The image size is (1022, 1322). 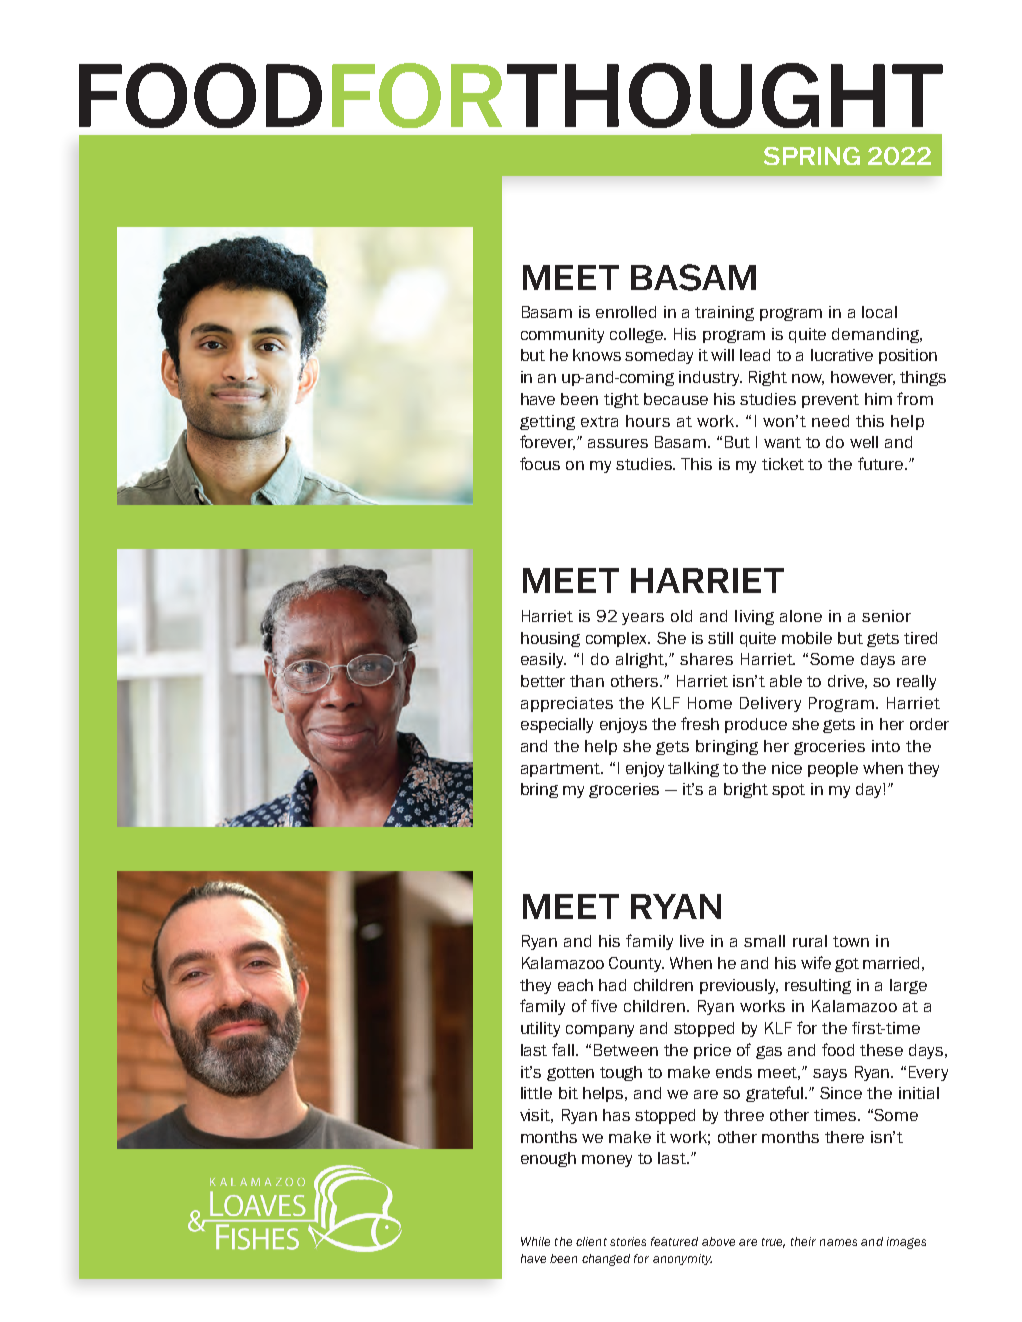 I want to click on local, so click(x=879, y=312).
